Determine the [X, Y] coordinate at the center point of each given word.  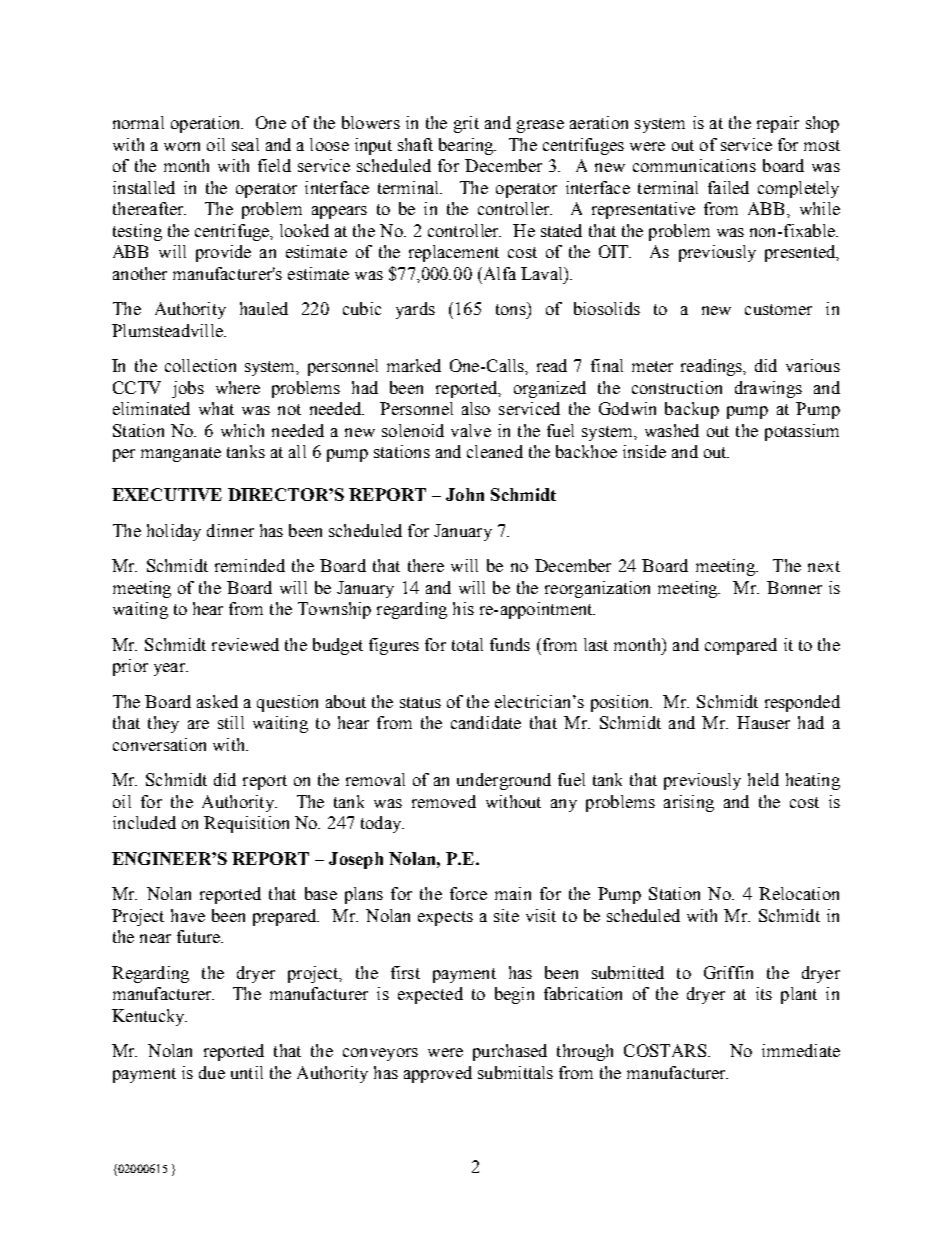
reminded [250, 565]
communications [694, 165]
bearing [467, 146]
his [463, 608]
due [212, 1072]
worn [182, 146]
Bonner [794, 587]
